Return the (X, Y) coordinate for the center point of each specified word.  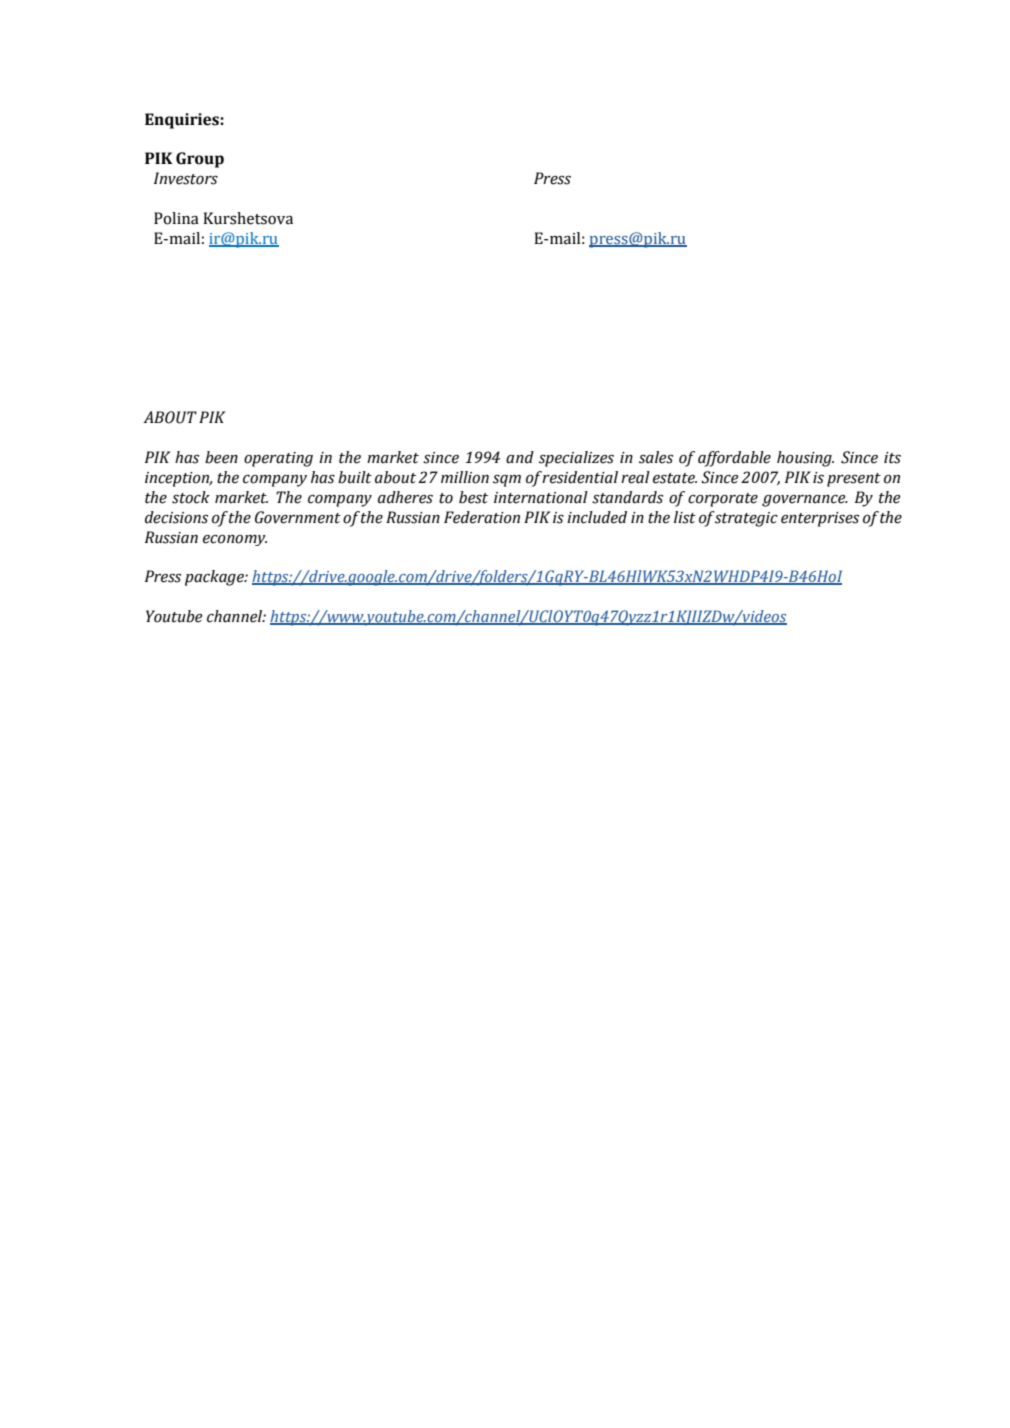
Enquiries (183, 121)
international (541, 497)
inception (178, 479)
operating (278, 459)
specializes (576, 459)
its (892, 458)
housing (805, 459)
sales (656, 457)
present (854, 480)
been (221, 457)
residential (580, 477)
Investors (186, 178)
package (215, 578)
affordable (734, 459)
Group (200, 160)
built (355, 477)
